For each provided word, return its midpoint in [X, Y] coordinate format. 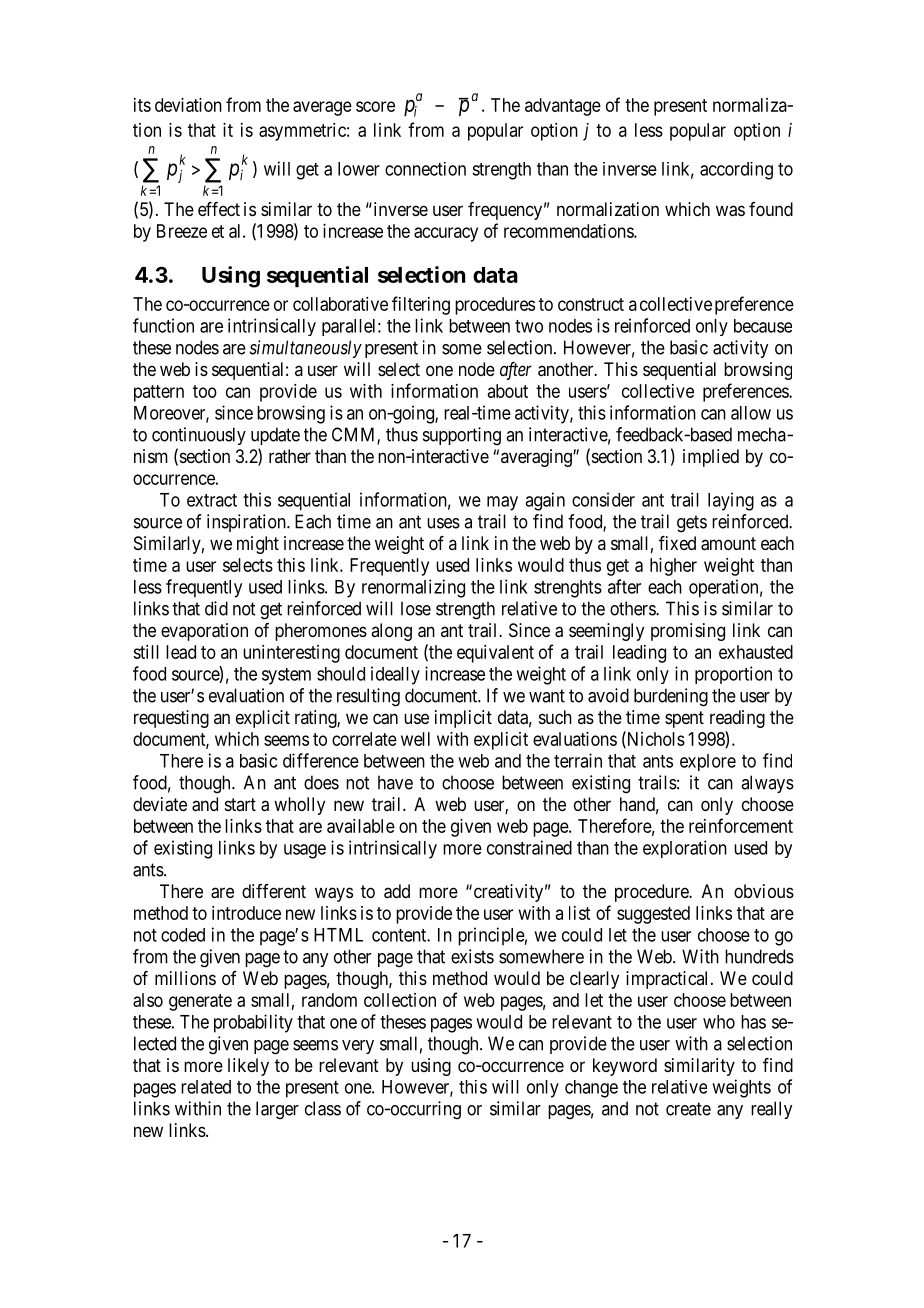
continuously [199, 436]
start [240, 804]
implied [711, 458]
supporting [462, 436]
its [142, 105]
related [206, 1087]
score [375, 106]
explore [708, 762]
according [736, 171]
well [415, 739]
